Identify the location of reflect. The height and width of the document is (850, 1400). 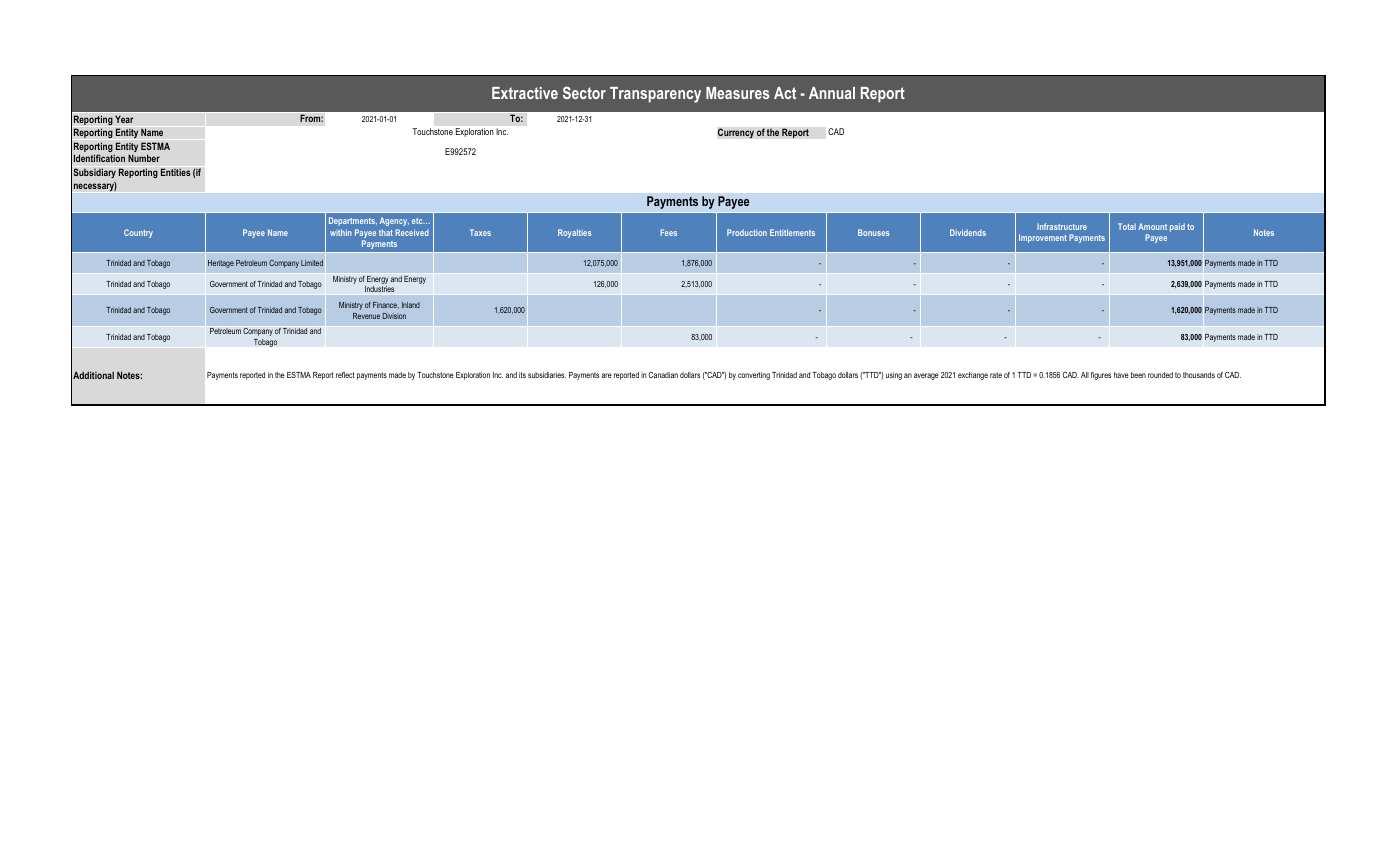
(345, 375).
